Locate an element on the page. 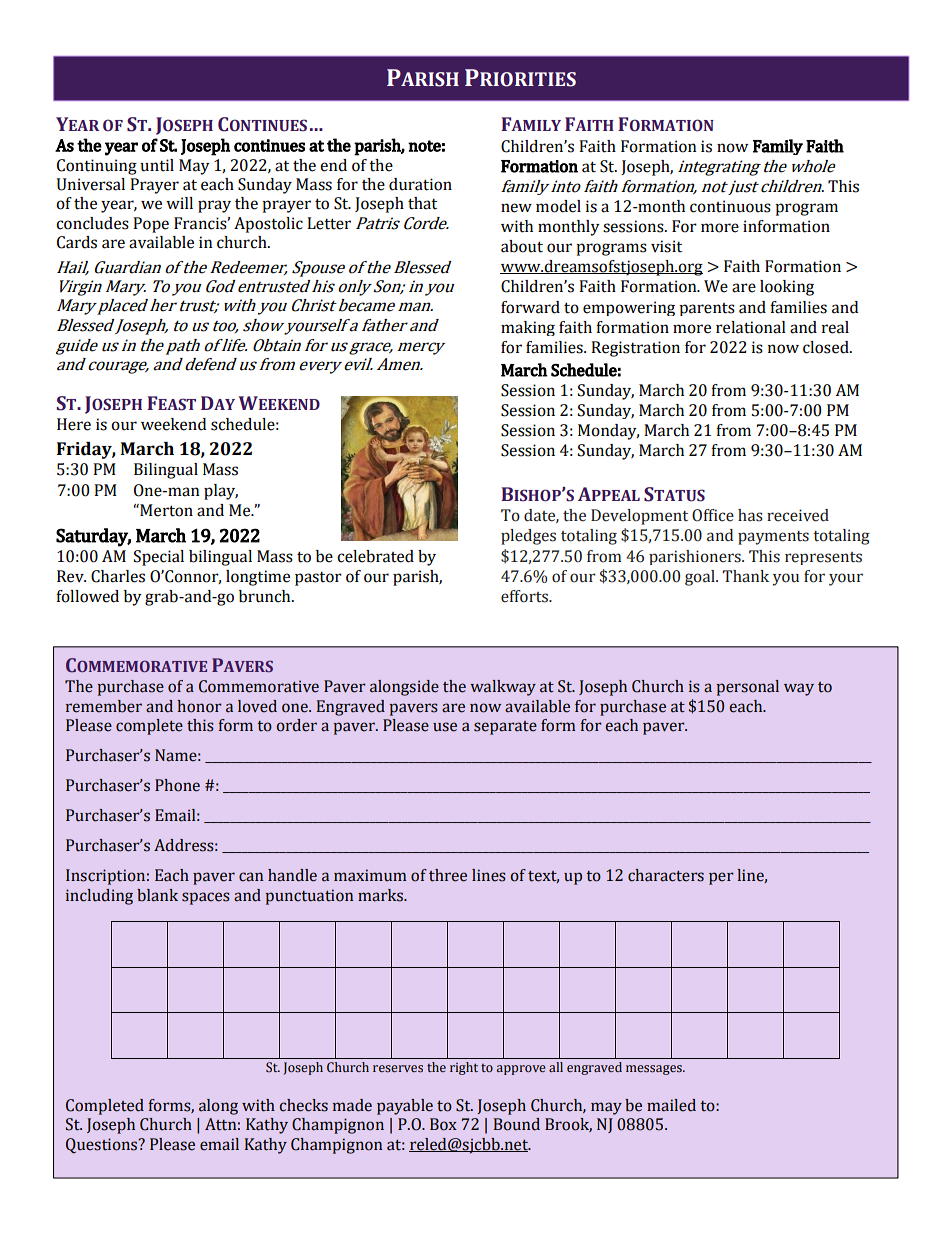 The height and width of the page is (1233, 952). characters is located at coordinates (666, 875).
